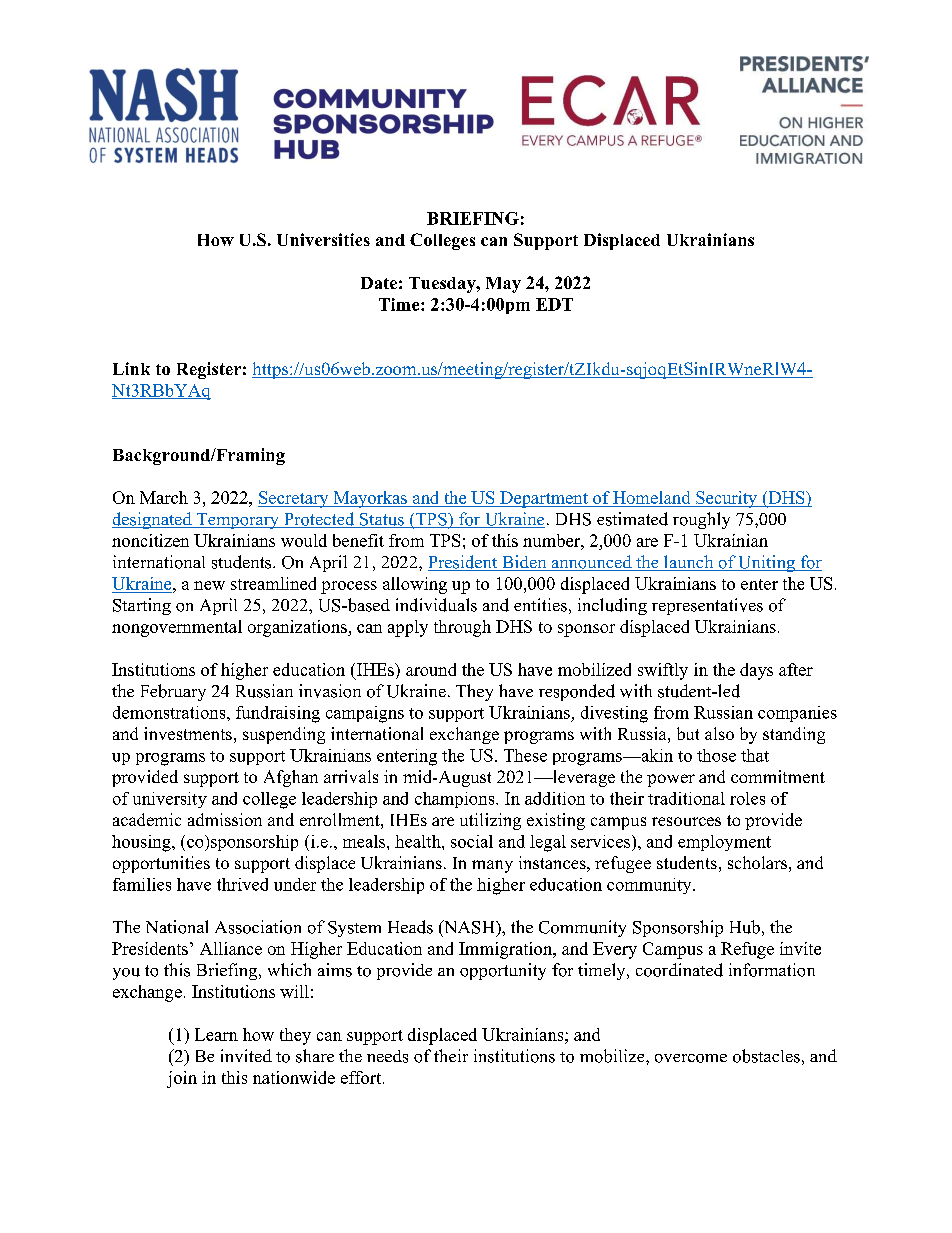  What do you see at coordinates (170, 800) in the screenshot?
I see `university` at bounding box center [170, 800].
